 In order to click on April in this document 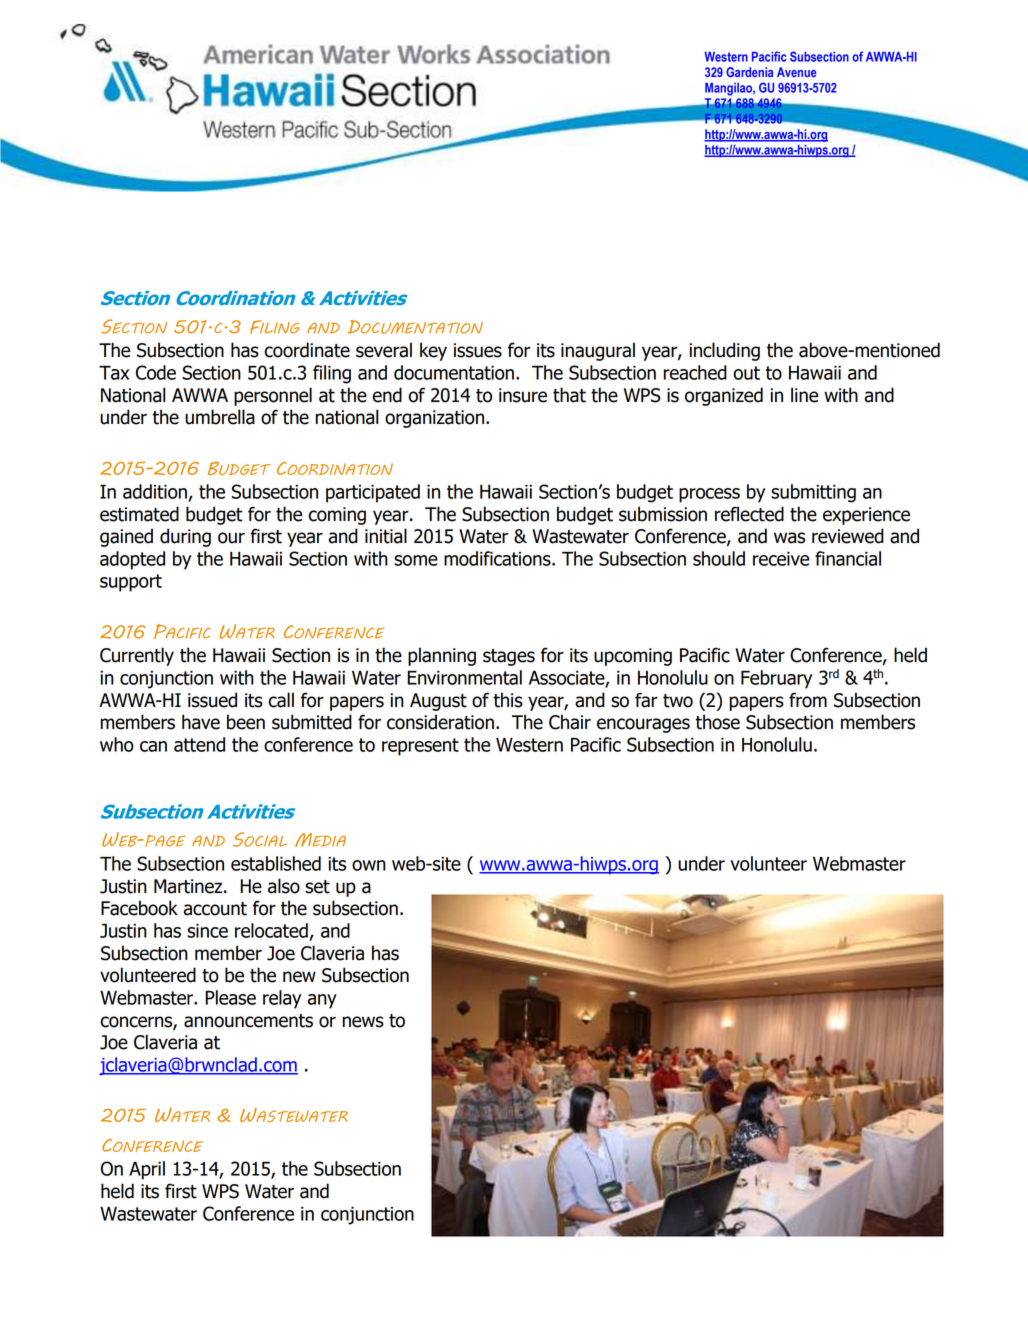, I will do `click(147, 1170)`.
